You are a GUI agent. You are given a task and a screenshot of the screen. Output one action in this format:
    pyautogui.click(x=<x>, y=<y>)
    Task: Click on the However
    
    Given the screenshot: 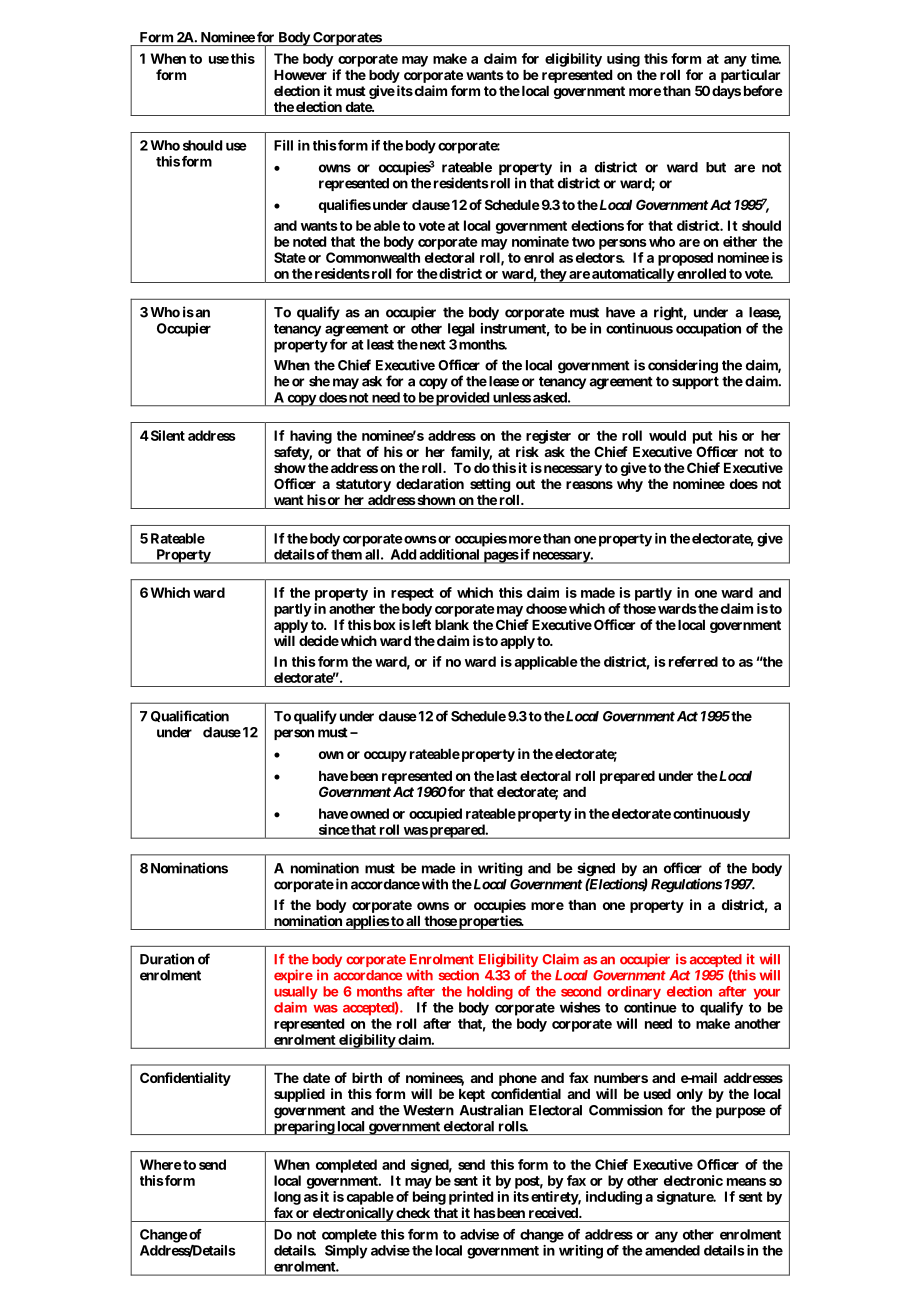 What is the action you would take?
    pyautogui.click(x=300, y=75)
